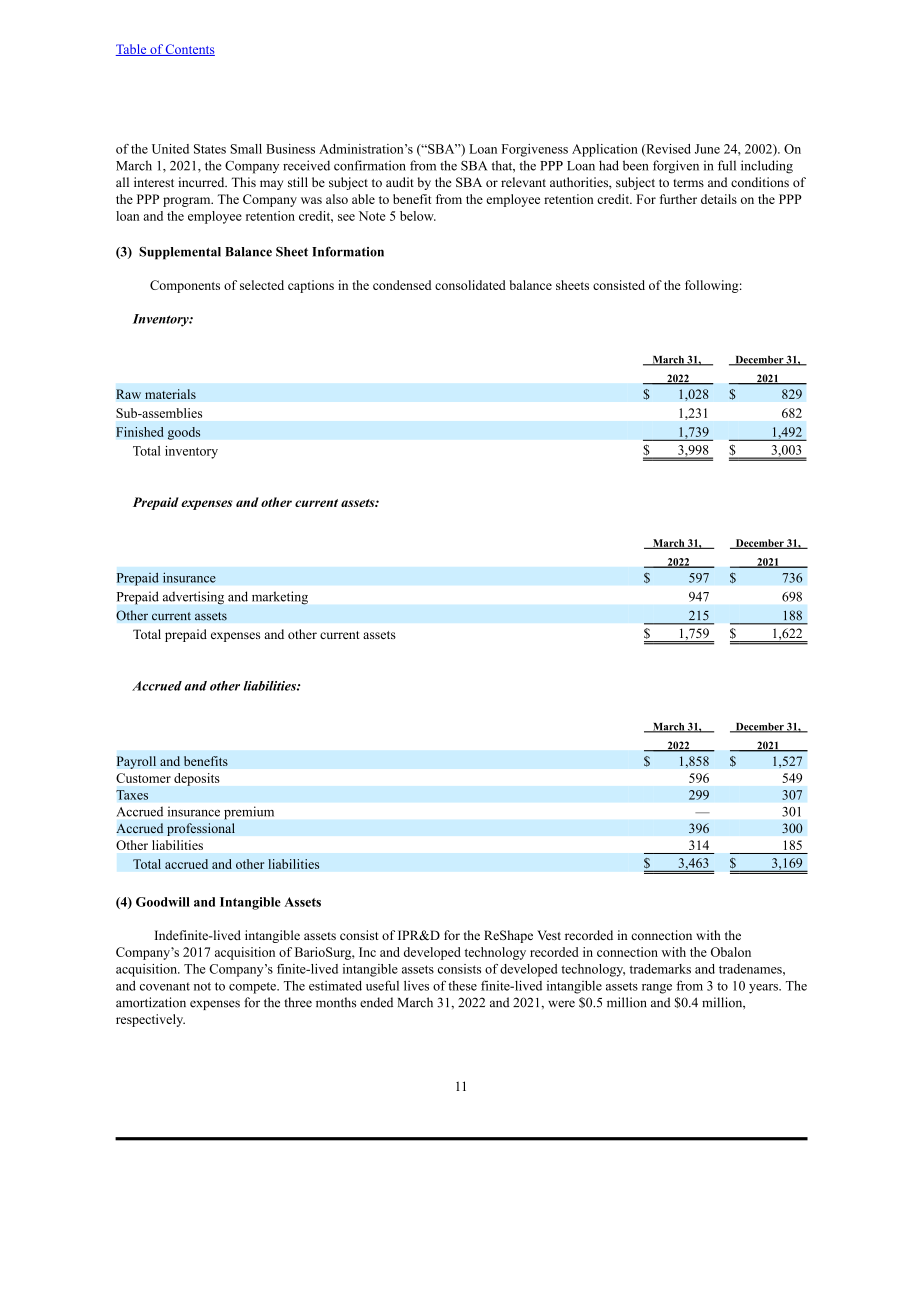 This screenshot has height=1308, width=924. What do you see at coordinates (370, 165) in the screenshot?
I see `confirmation` at bounding box center [370, 165].
